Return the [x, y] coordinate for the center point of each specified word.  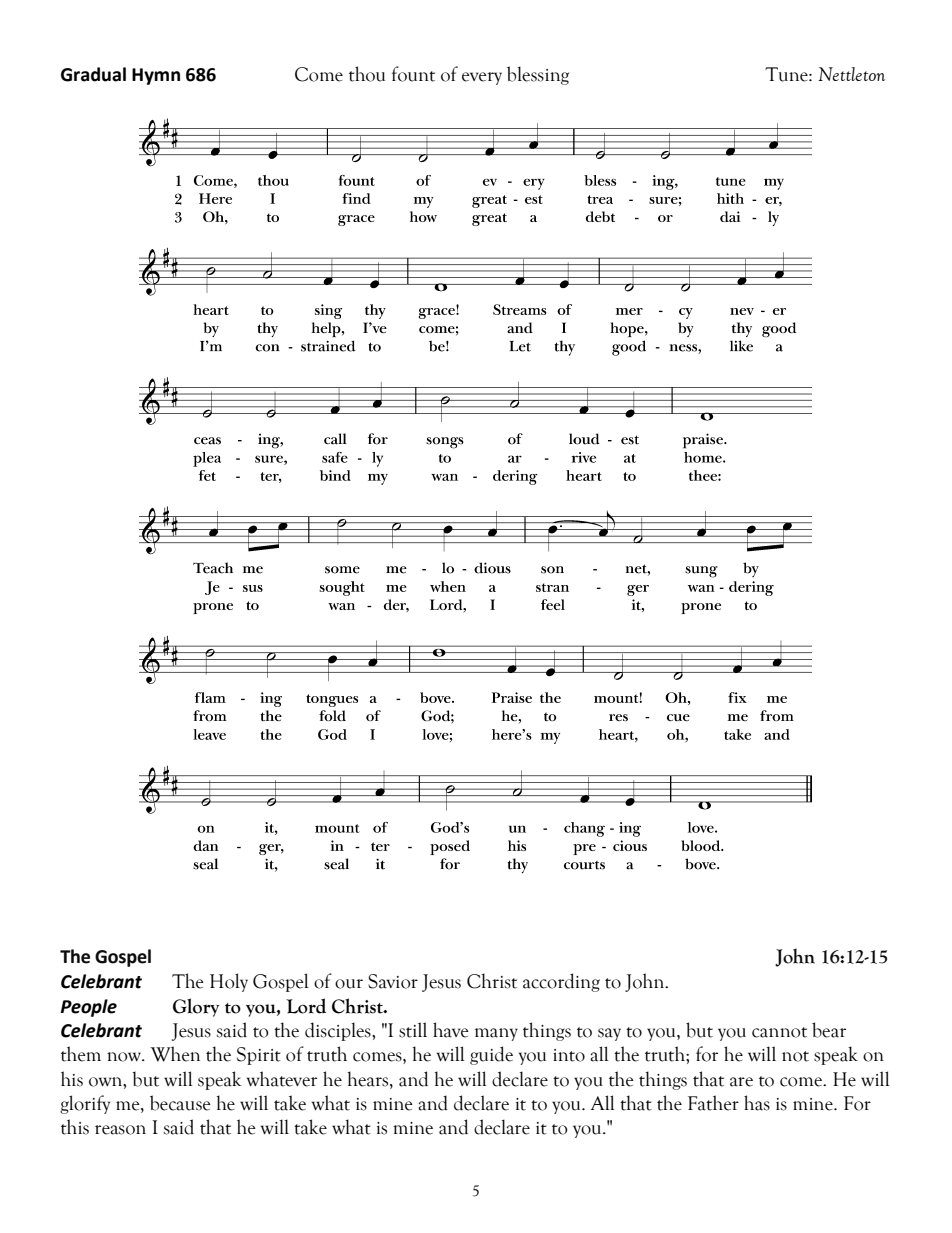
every [482, 78]
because [180, 1103]
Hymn [156, 76]
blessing [538, 75]
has [757, 1103]
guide [491, 1055]
